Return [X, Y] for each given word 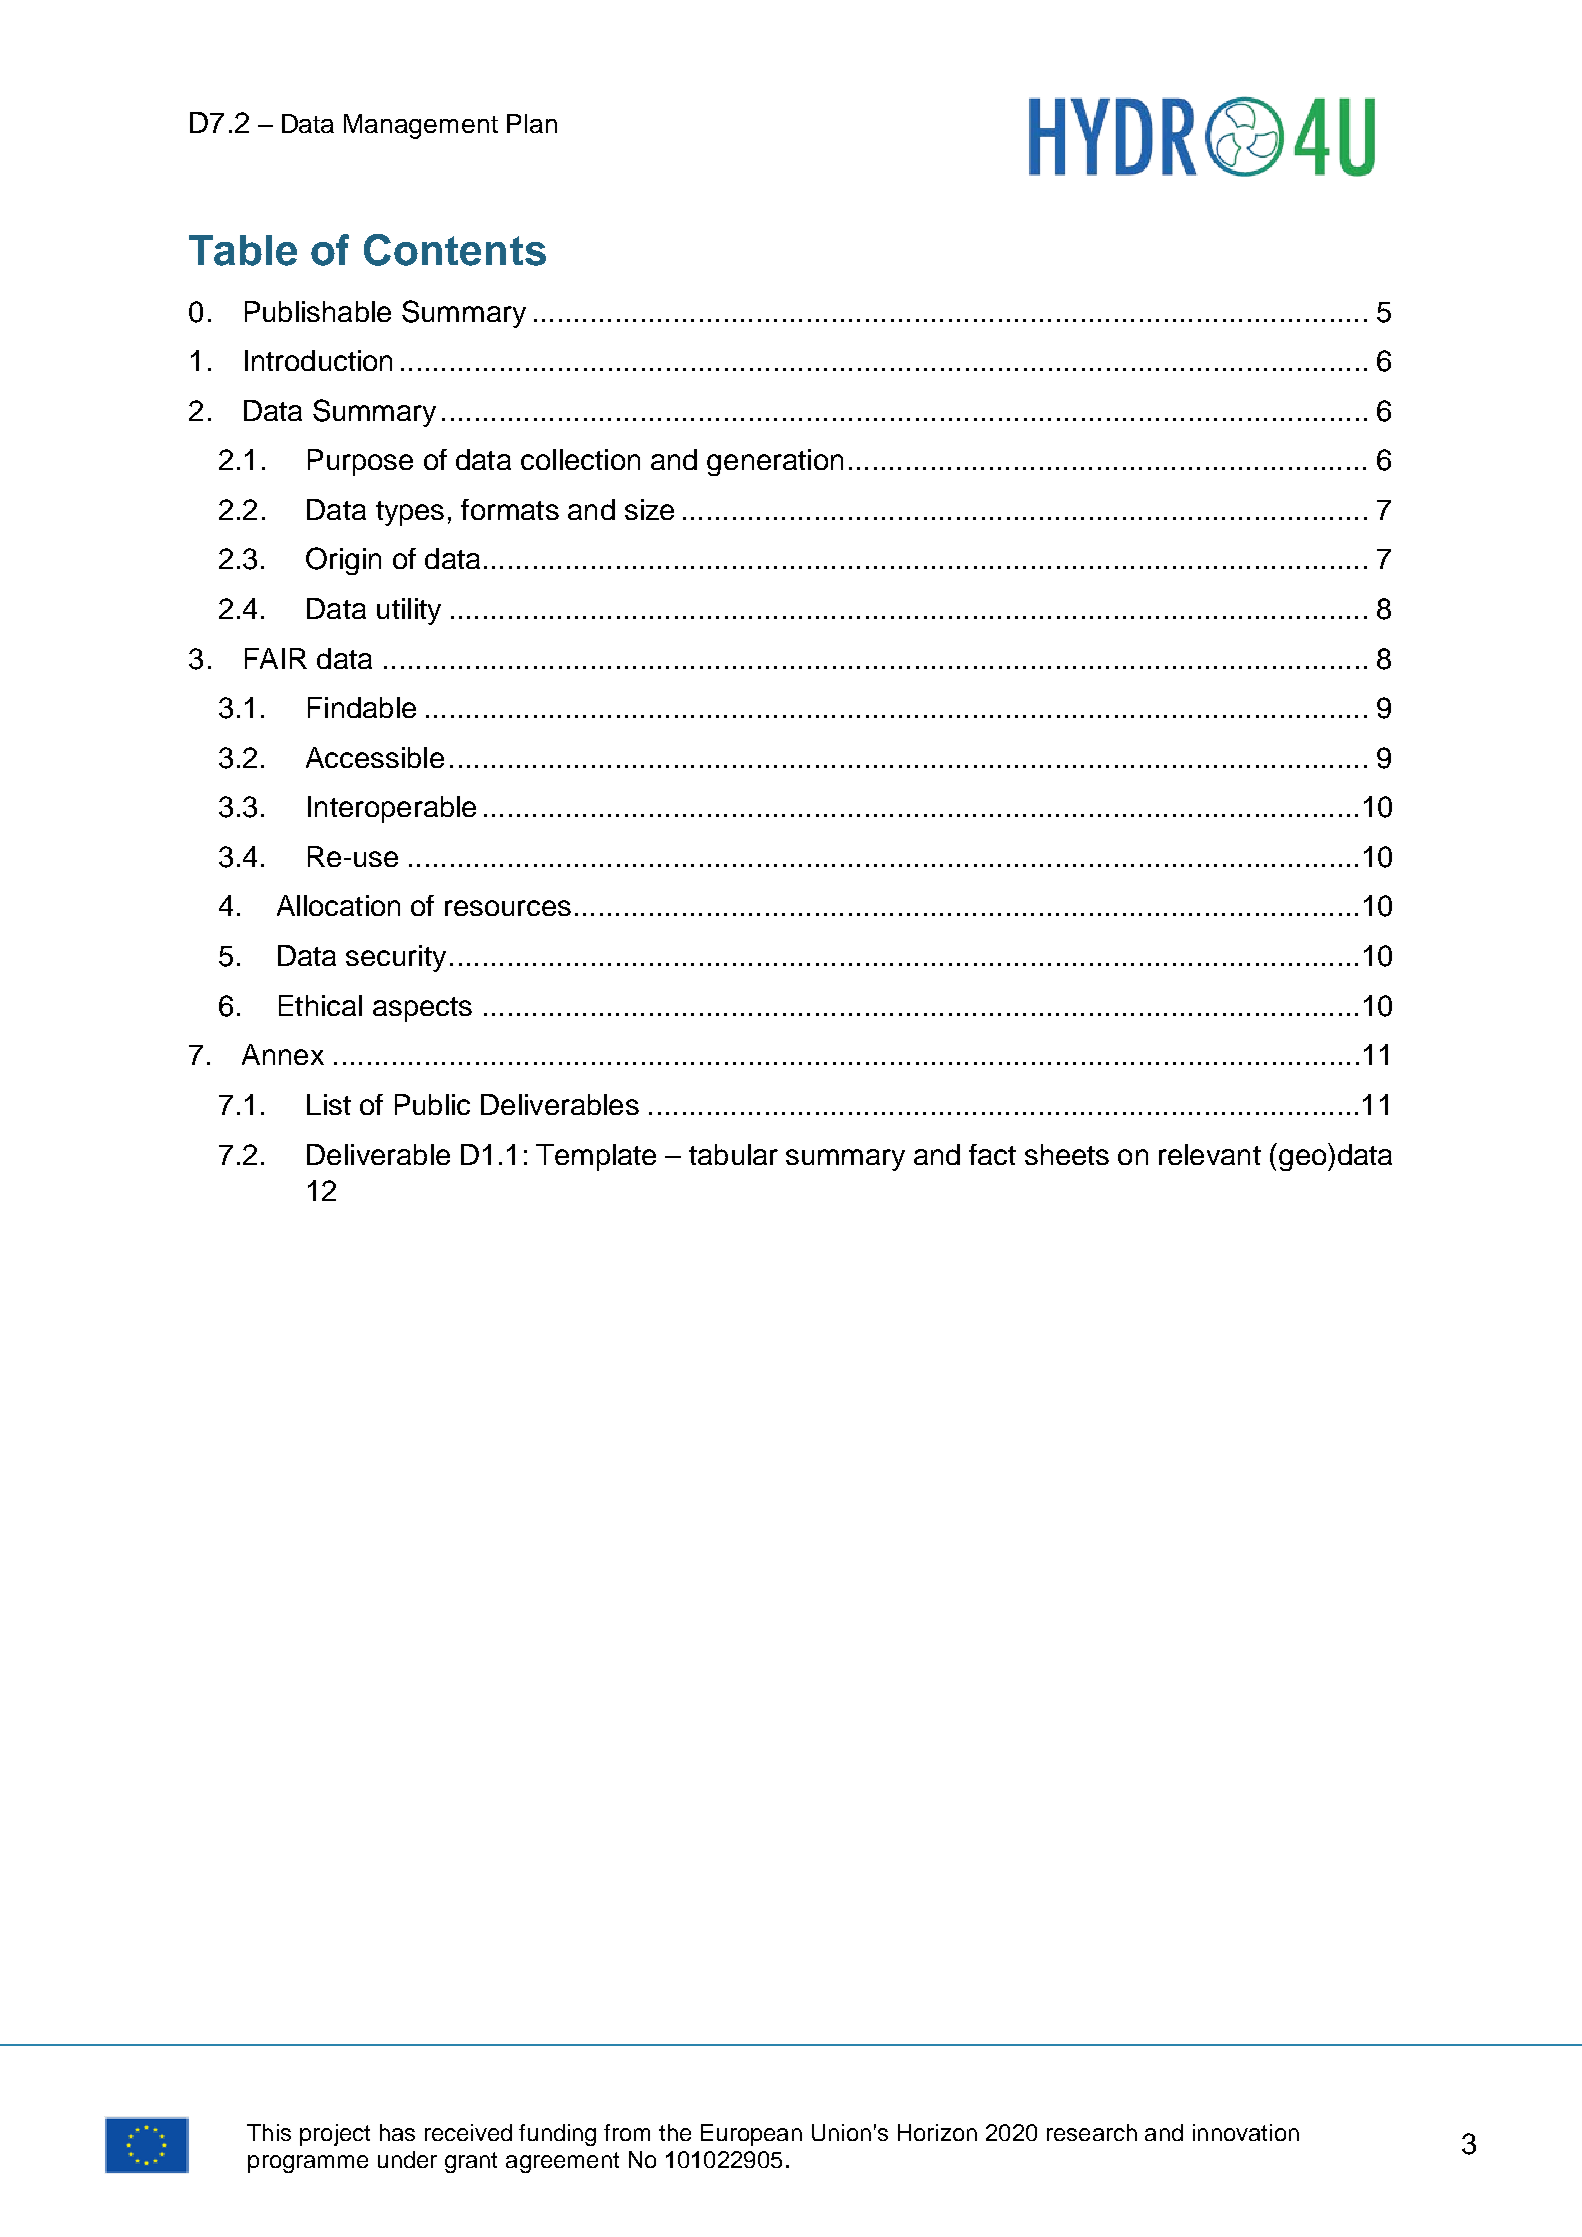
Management [421, 126]
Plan [532, 123]
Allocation [338, 905]
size [649, 509]
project [335, 2135]
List [329, 1104]
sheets [1067, 1154]
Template [596, 1157]
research [1092, 2132]
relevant [1210, 1154]
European [751, 2135]
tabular [733, 1154]
